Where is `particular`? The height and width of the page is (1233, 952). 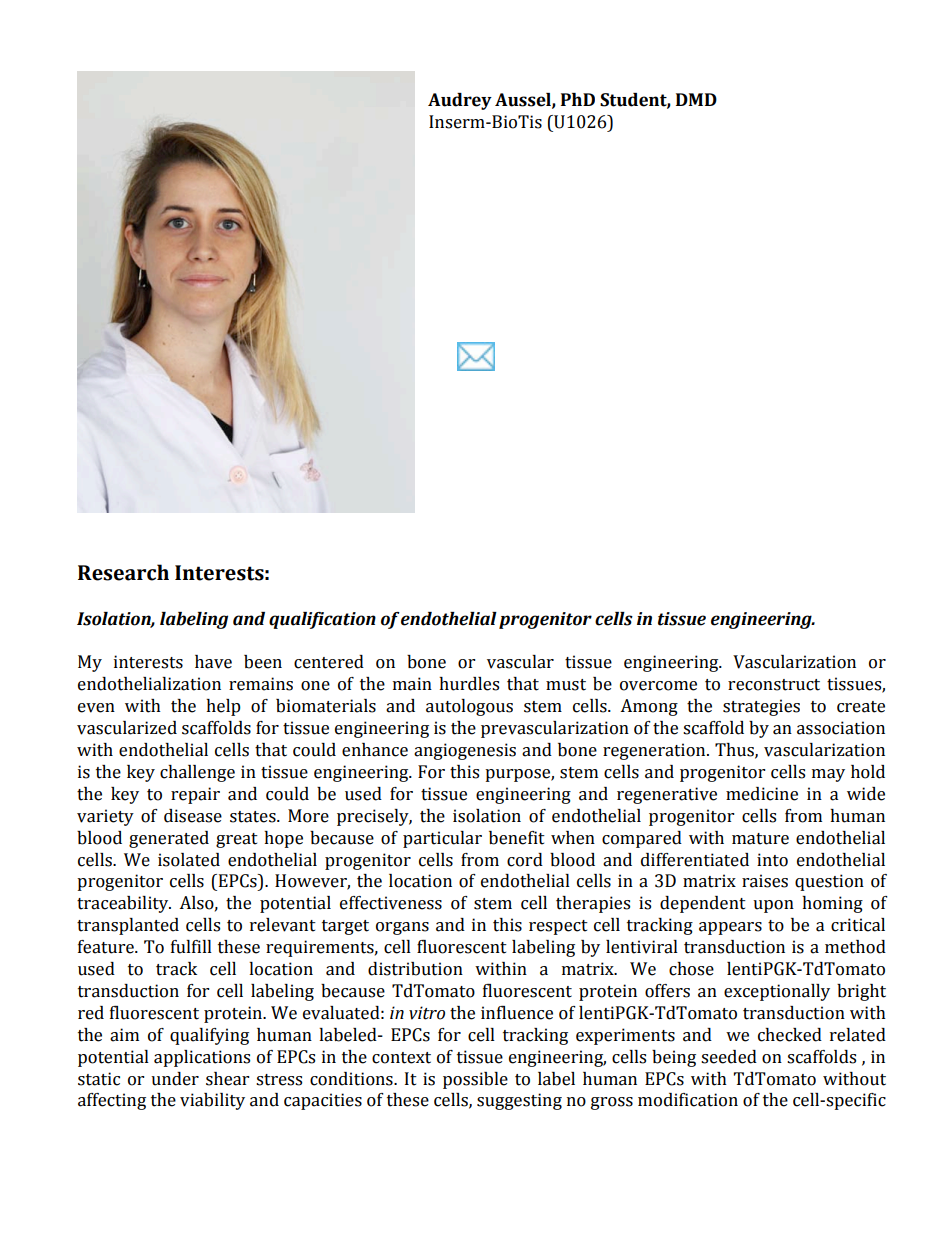 particular is located at coordinates (442, 839).
